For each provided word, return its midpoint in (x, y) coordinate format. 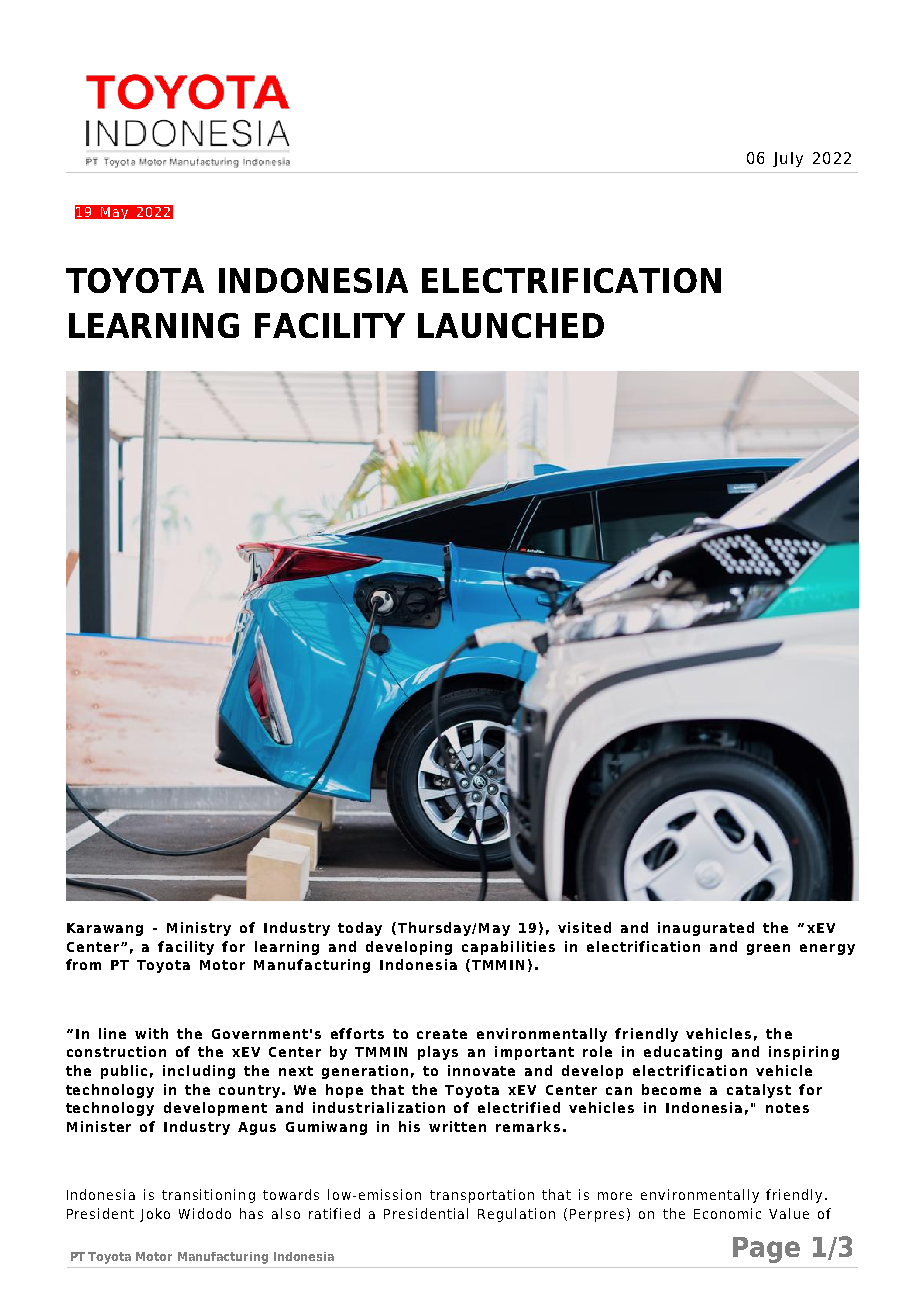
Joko (155, 1215)
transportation (482, 1196)
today (360, 929)
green (768, 949)
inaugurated (706, 929)
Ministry (199, 929)
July (788, 159)
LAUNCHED (511, 325)
